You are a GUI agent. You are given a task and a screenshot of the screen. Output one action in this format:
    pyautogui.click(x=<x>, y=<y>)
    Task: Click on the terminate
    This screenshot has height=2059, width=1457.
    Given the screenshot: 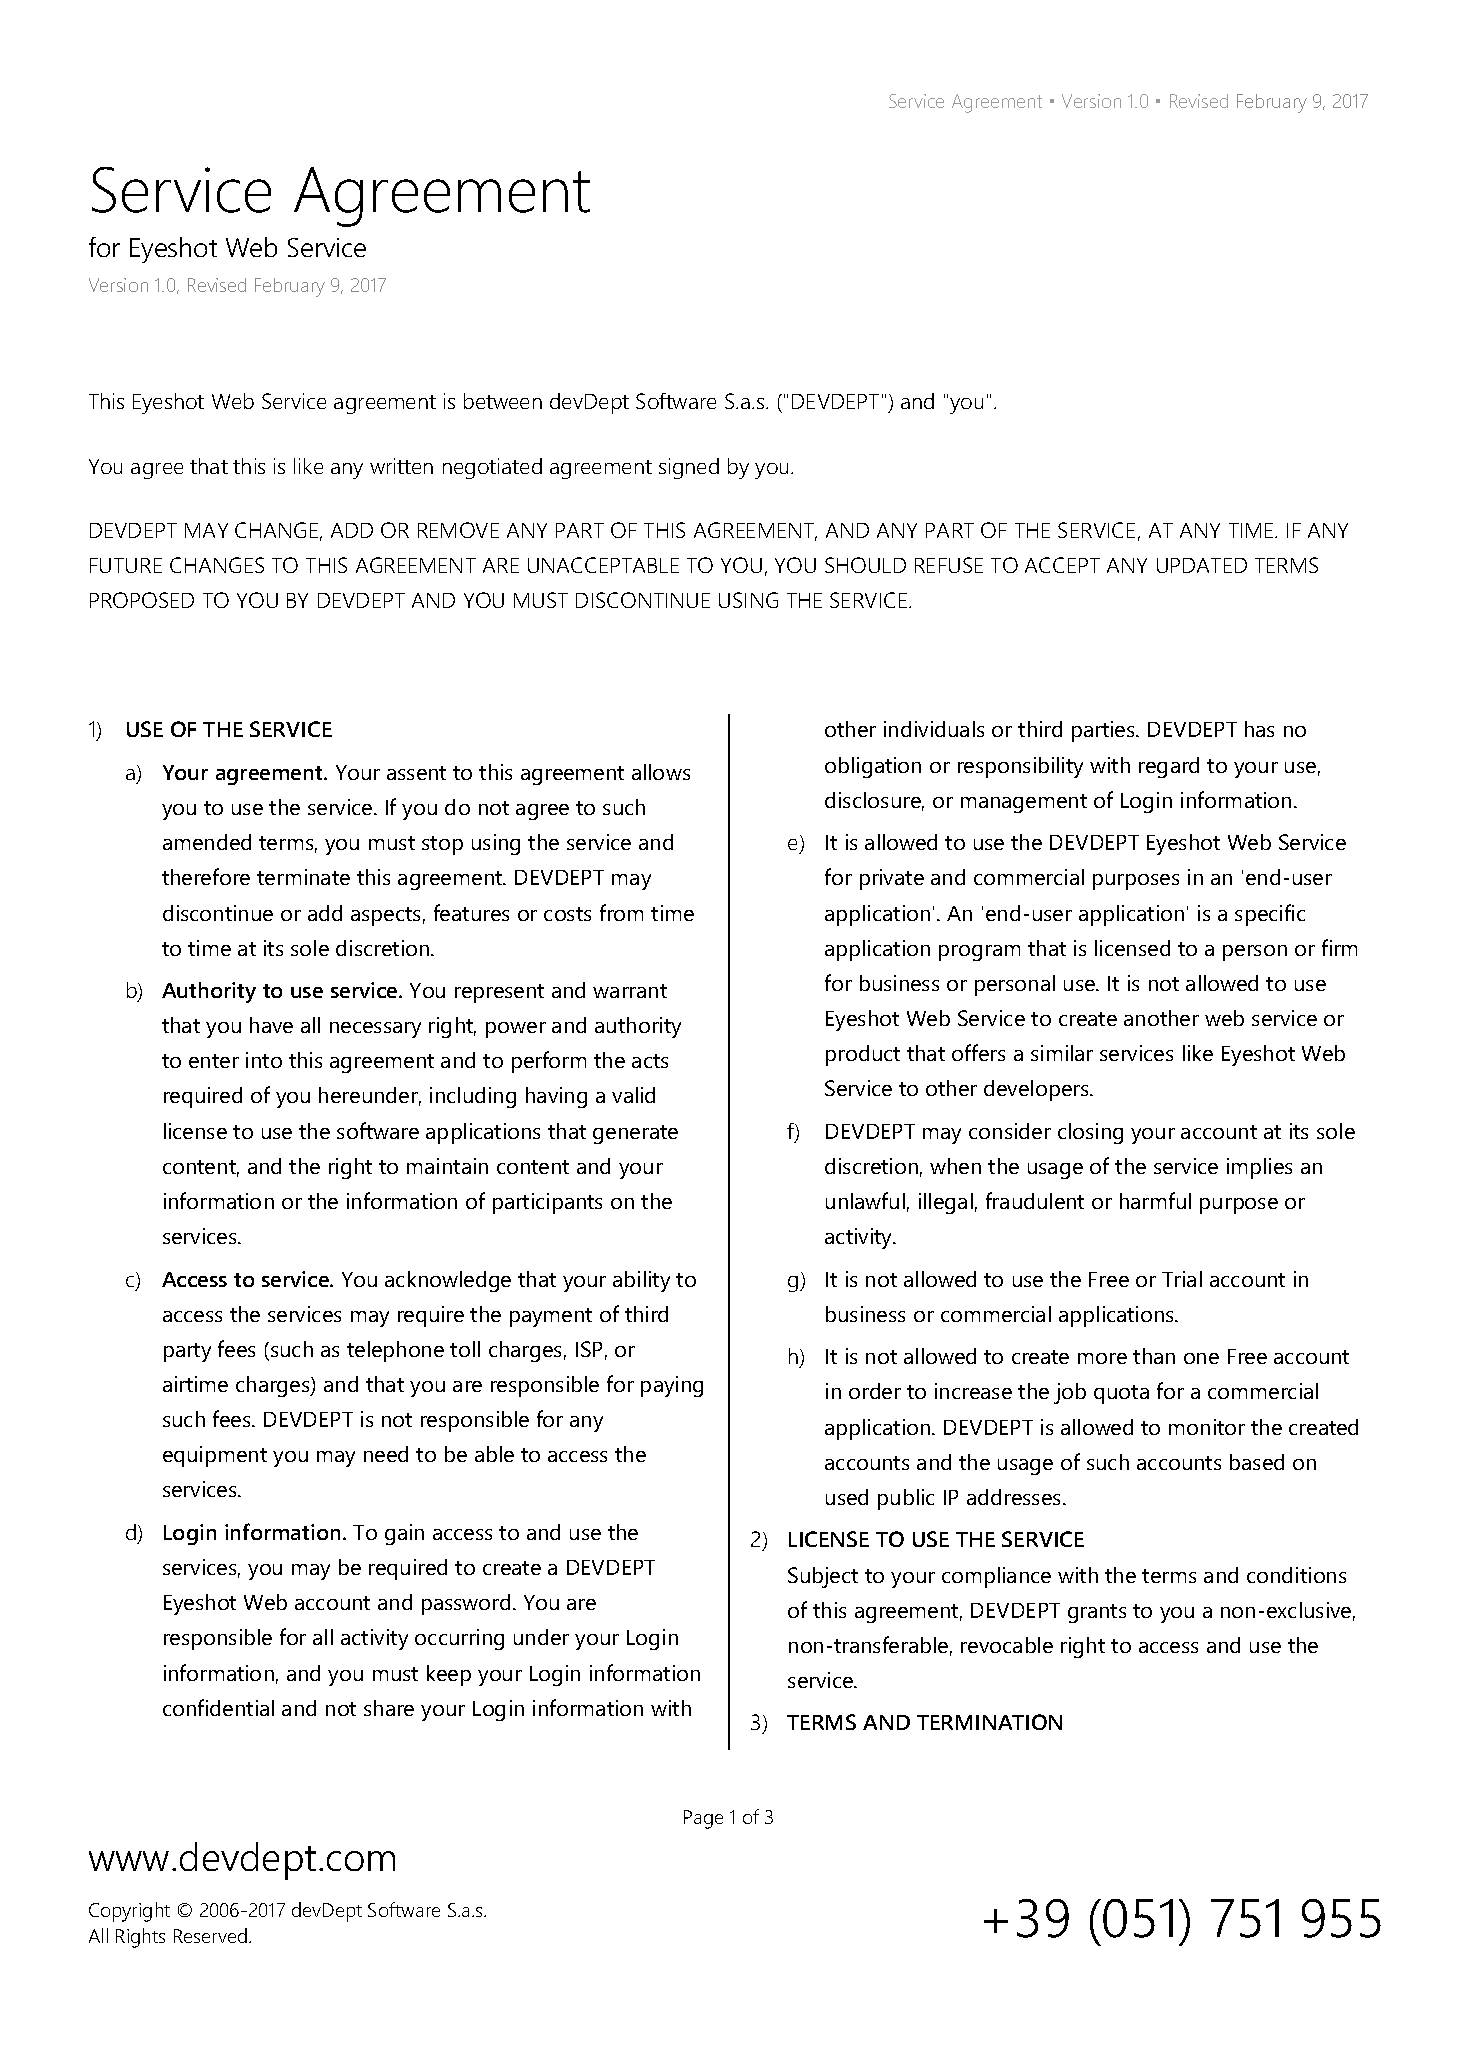 What is the action you would take?
    pyautogui.click(x=303, y=877)
